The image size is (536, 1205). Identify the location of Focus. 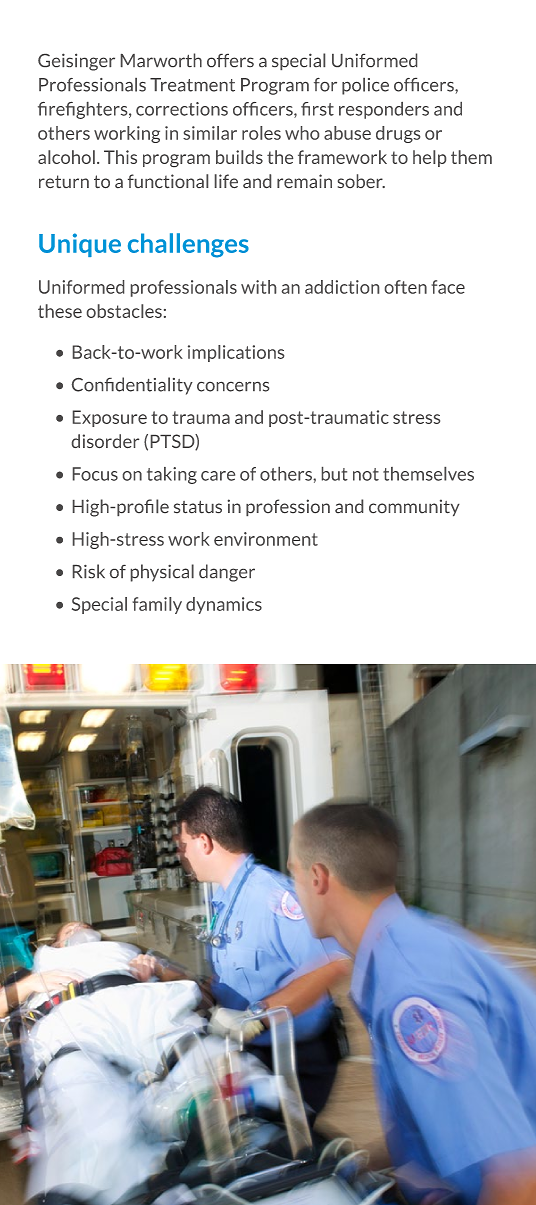
(95, 474).
